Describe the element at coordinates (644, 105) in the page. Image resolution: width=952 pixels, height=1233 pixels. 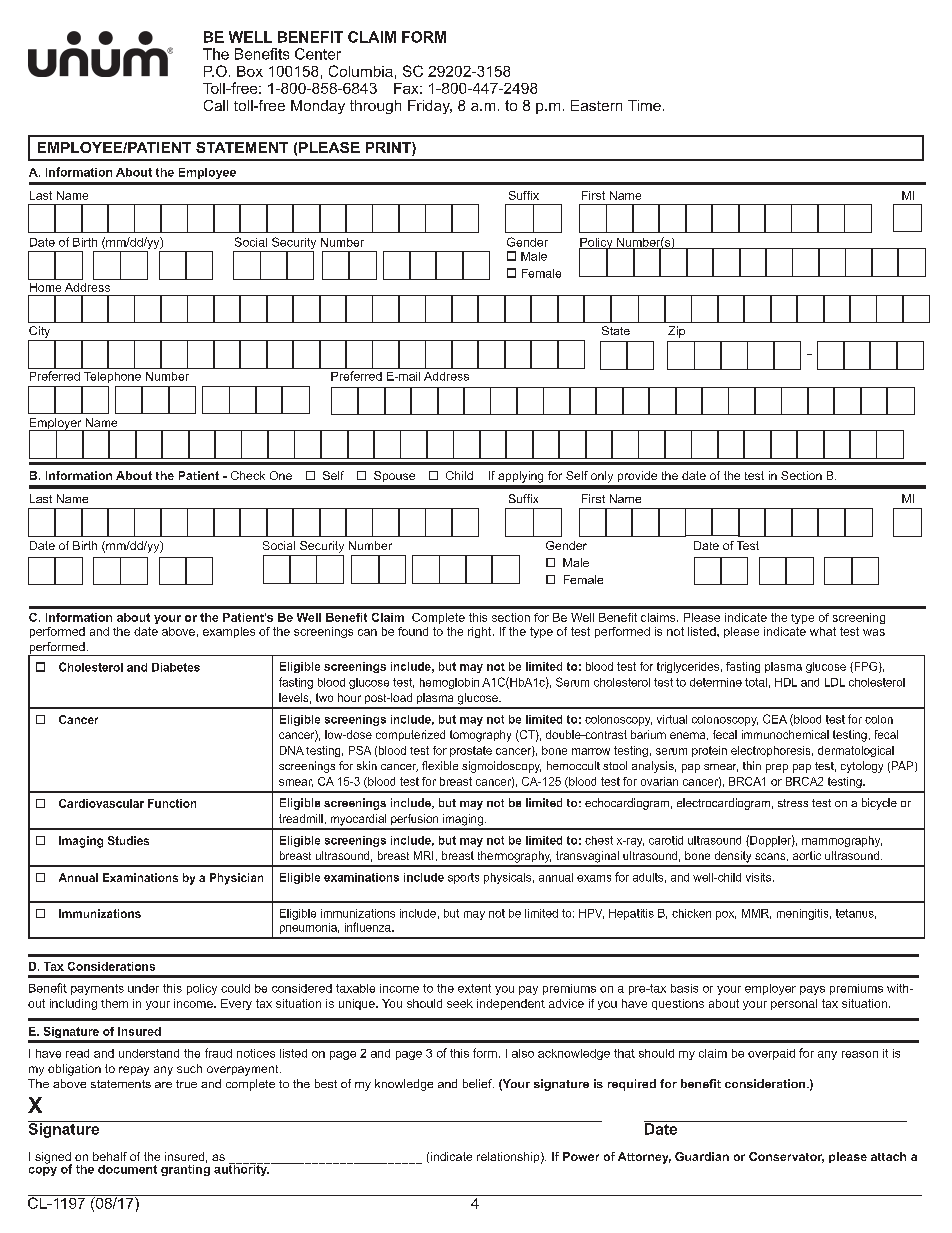
I see `Time` at that location.
